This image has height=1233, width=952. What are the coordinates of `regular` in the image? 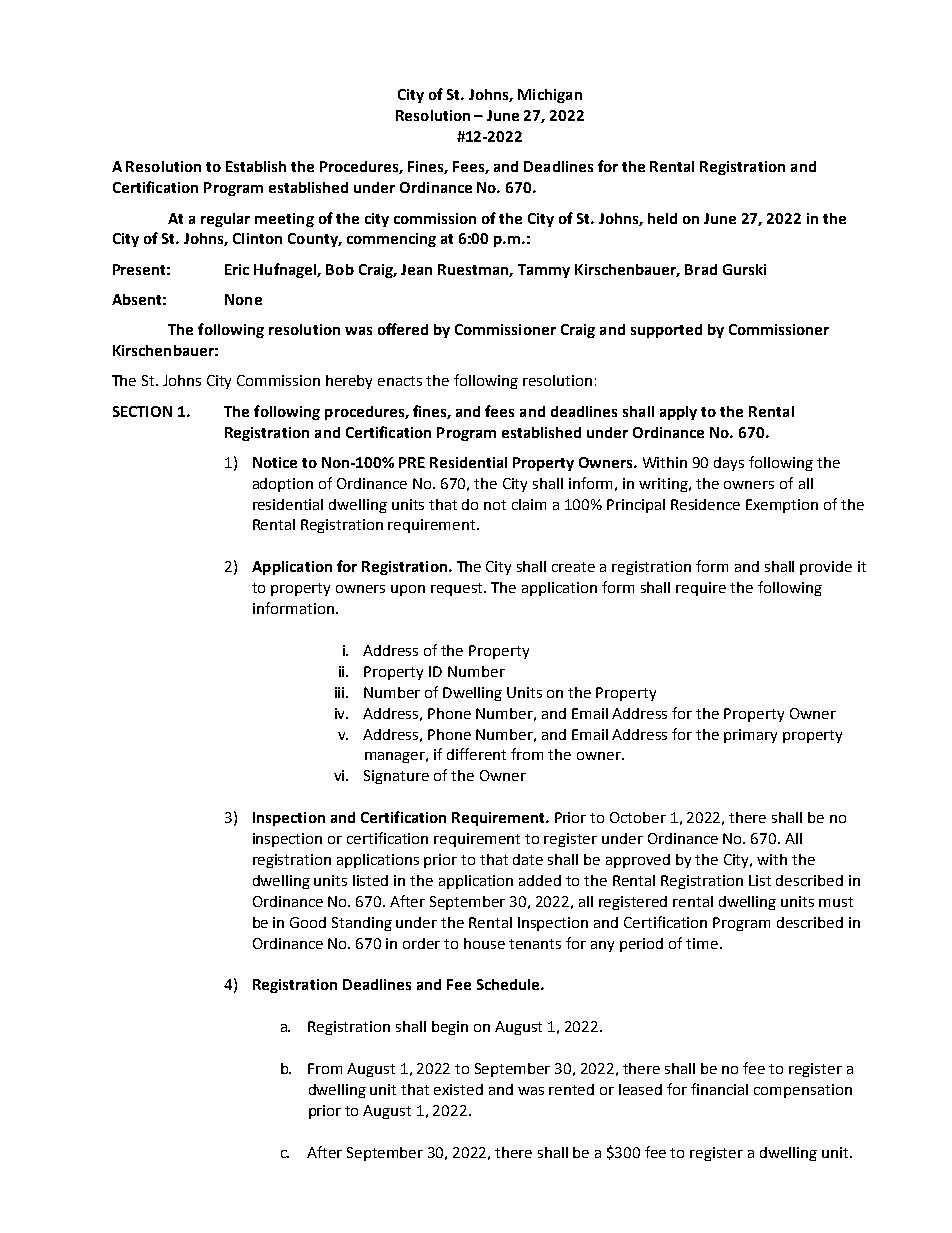 It's located at (225, 220).
